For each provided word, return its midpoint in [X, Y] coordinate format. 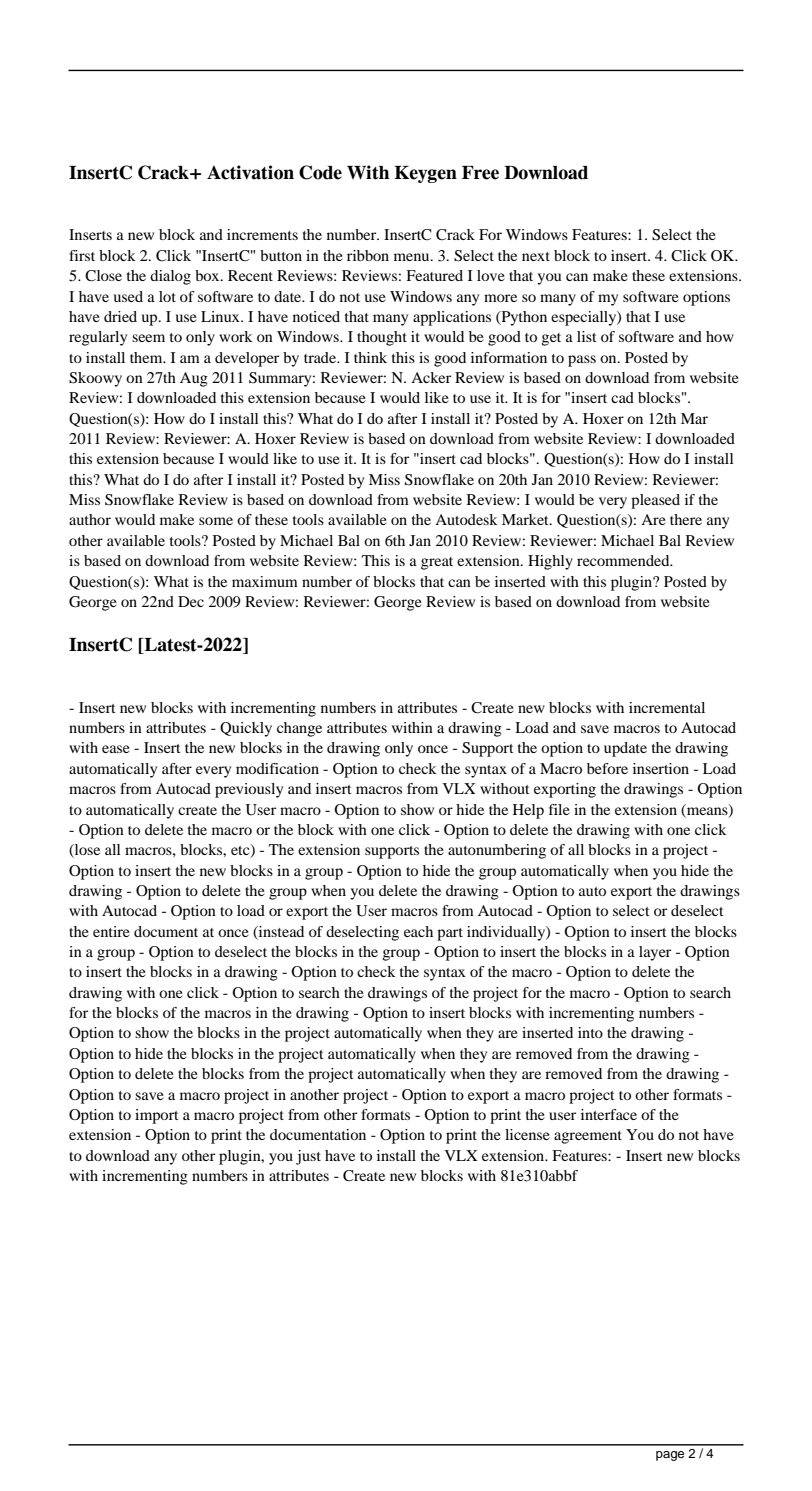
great [437, 563]
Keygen [425, 174]
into [590, 1032]
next [536, 256]
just [308, 1157]
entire [111, 931]
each [418, 931]
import [157, 1116]
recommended [624, 560]
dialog [170, 277]
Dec [191, 601]
